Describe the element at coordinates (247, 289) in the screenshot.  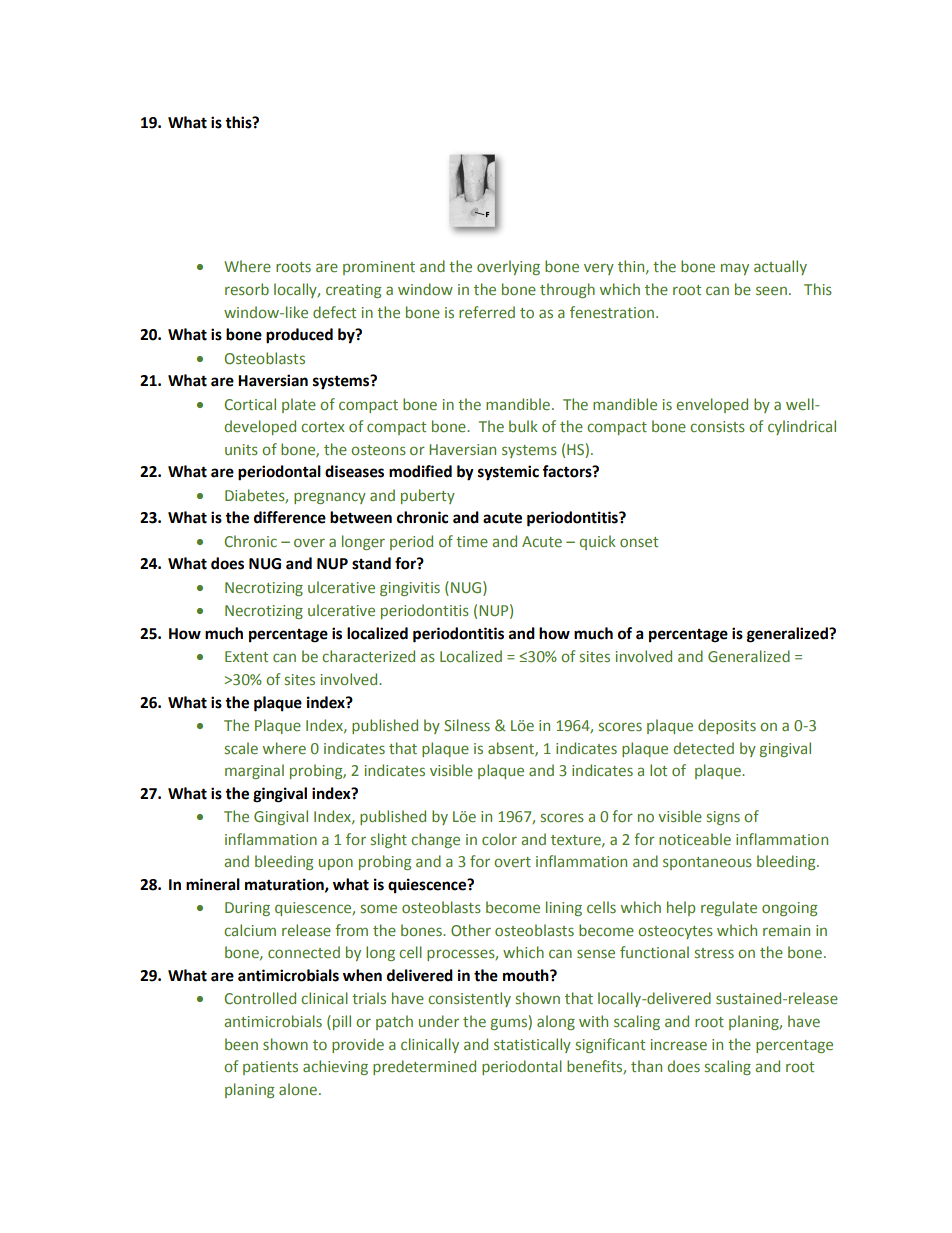
I see `resorb` at that location.
